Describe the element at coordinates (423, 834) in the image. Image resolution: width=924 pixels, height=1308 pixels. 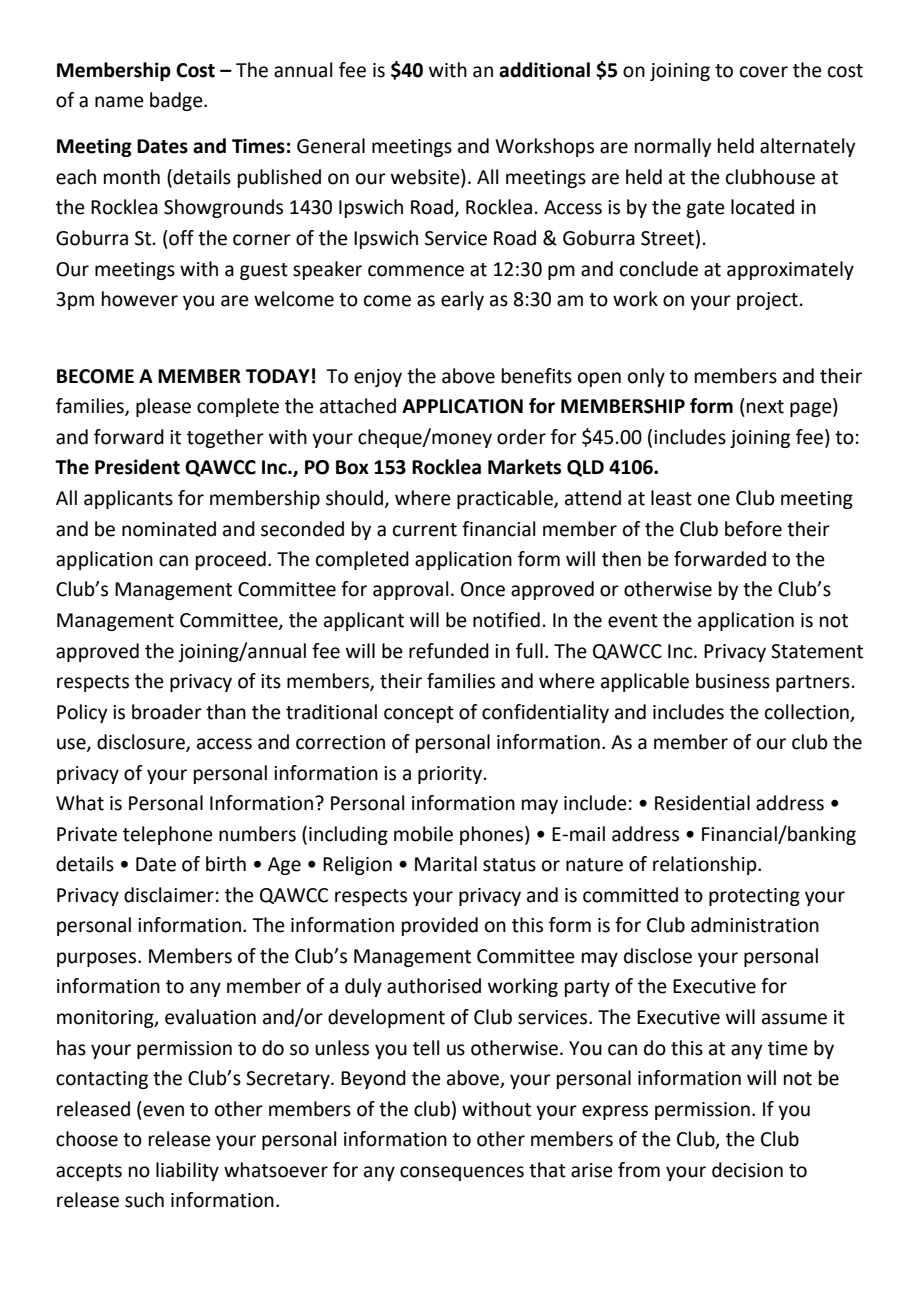
I see `mobile` at that location.
